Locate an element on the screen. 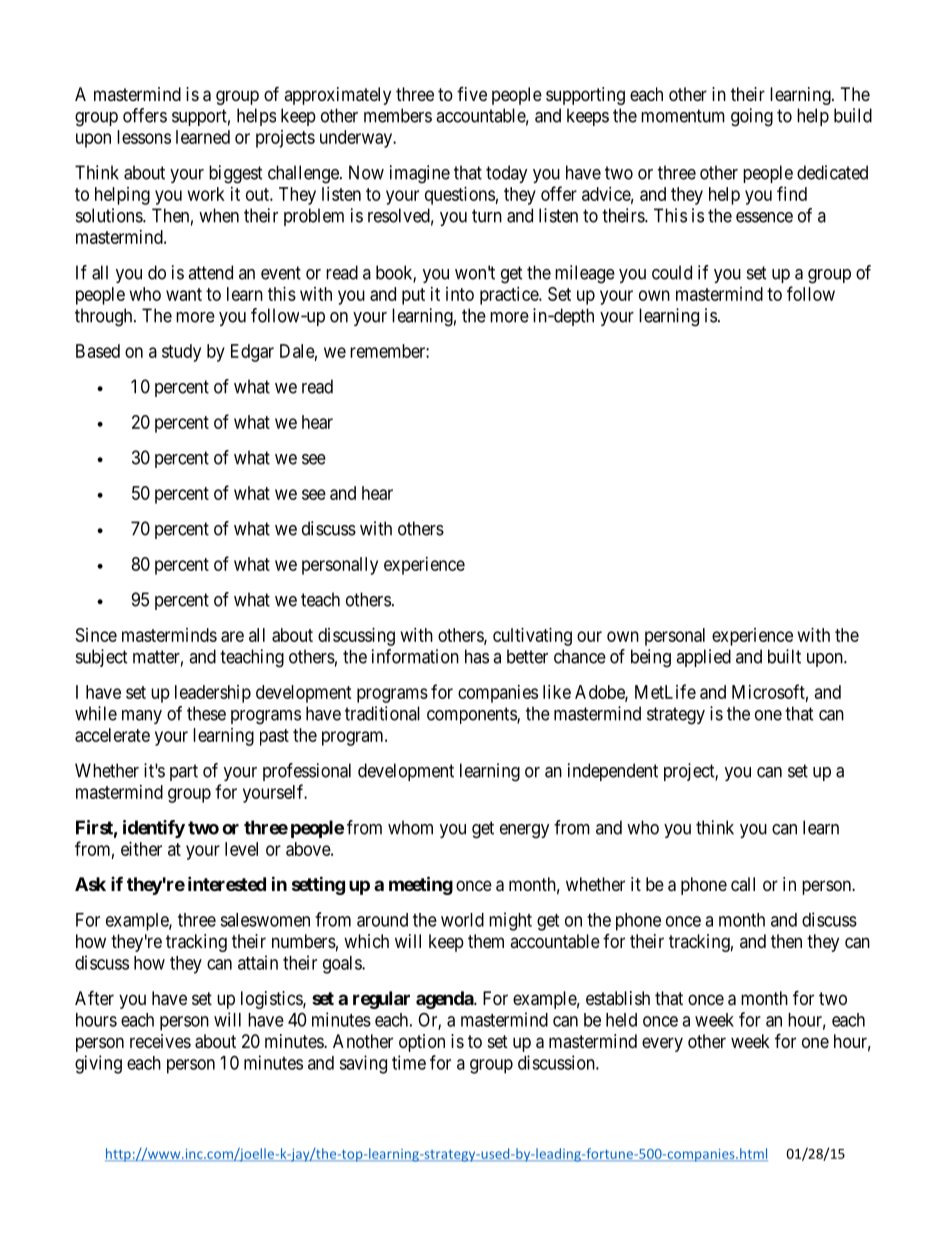 Image resolution: width=952 pixels, height=1233 pixels. built is located at coordinates (784, 656).
